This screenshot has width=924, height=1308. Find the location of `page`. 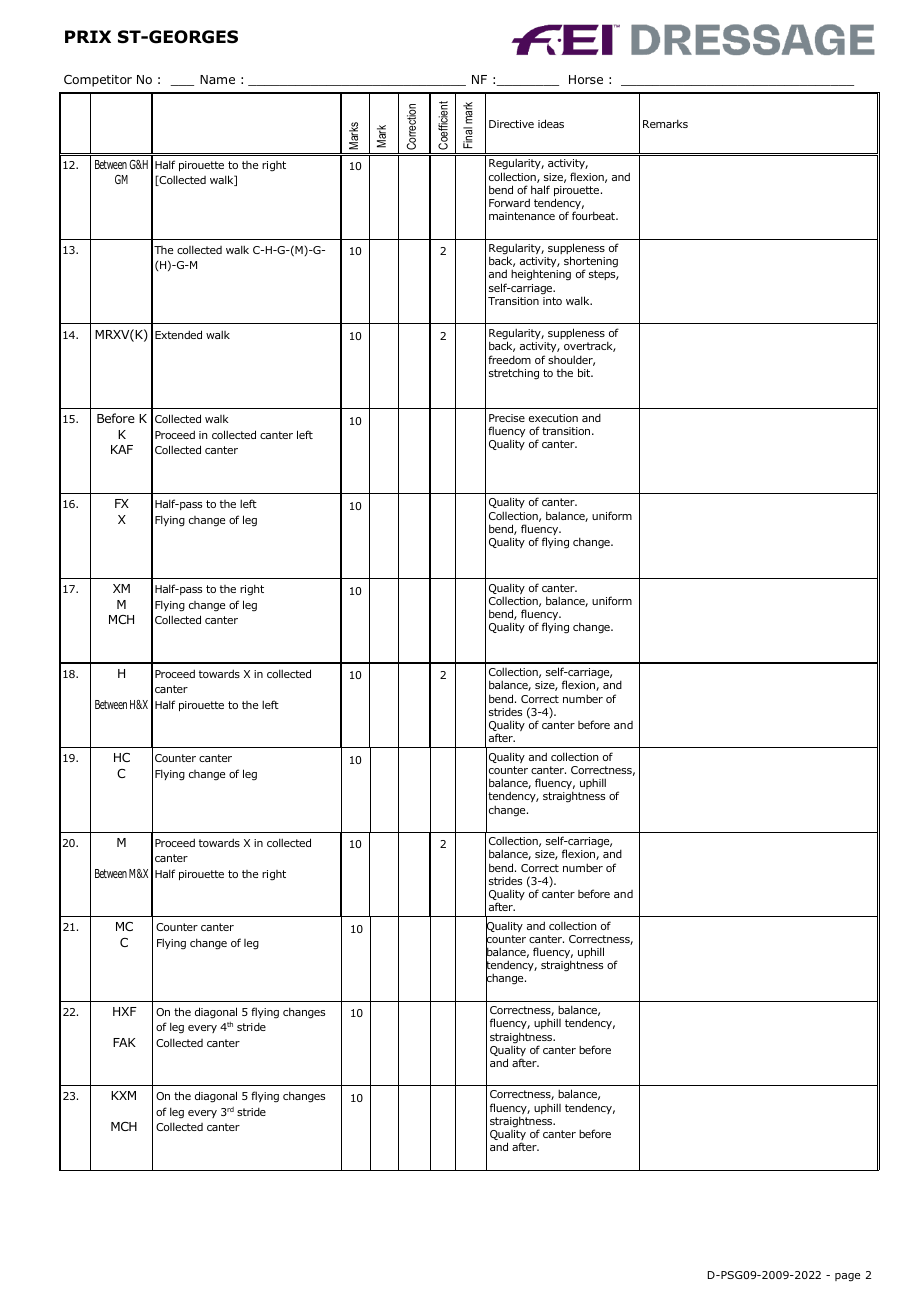

page is located at coordinates (847, 1277).
